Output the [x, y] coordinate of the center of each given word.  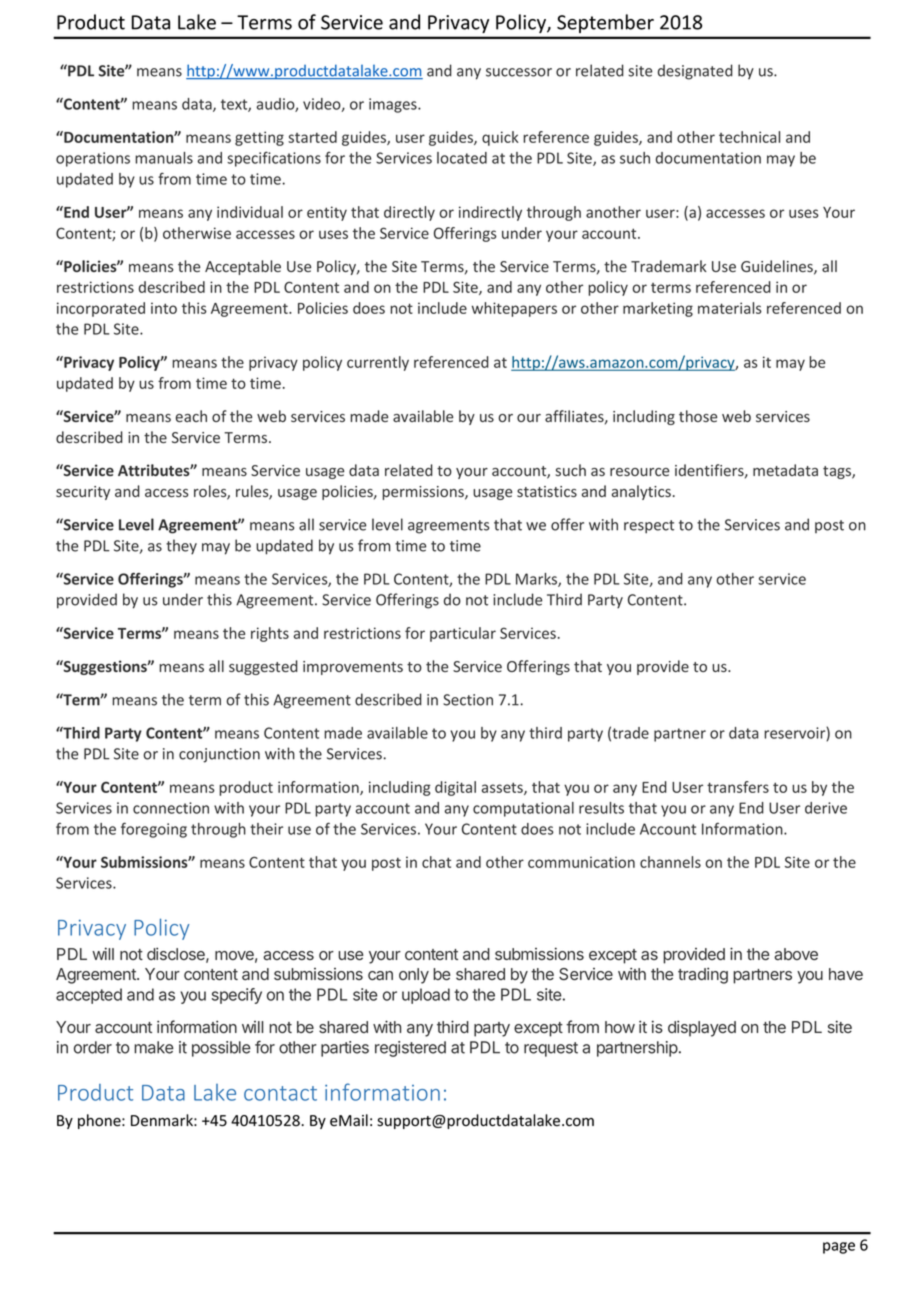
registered [410, 1049]
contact [280, 1093]
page [839, 1248]
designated [695, 72]
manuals [164, 158]
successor [519, 72]
